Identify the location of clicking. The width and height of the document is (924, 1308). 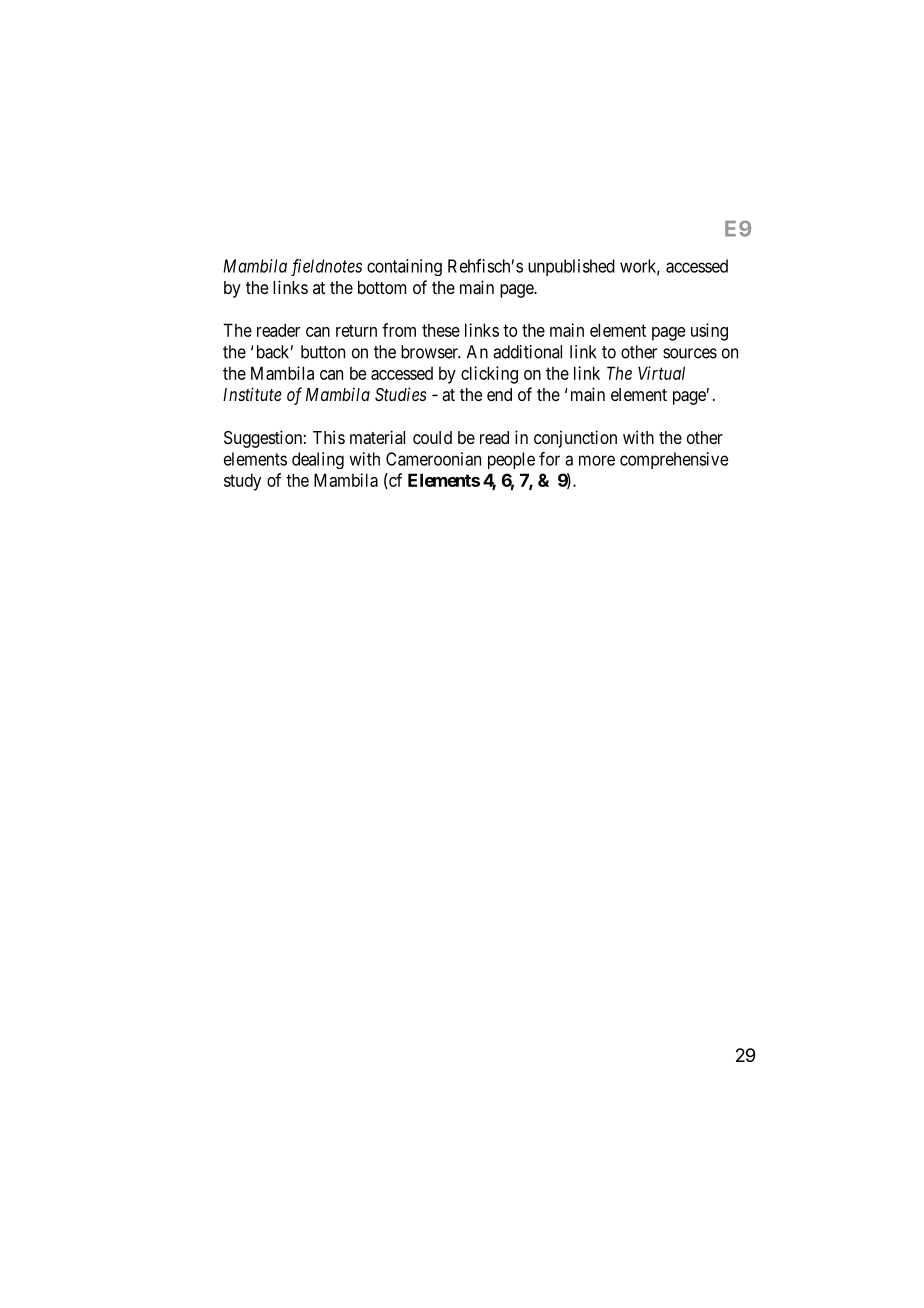
(489, 375).
